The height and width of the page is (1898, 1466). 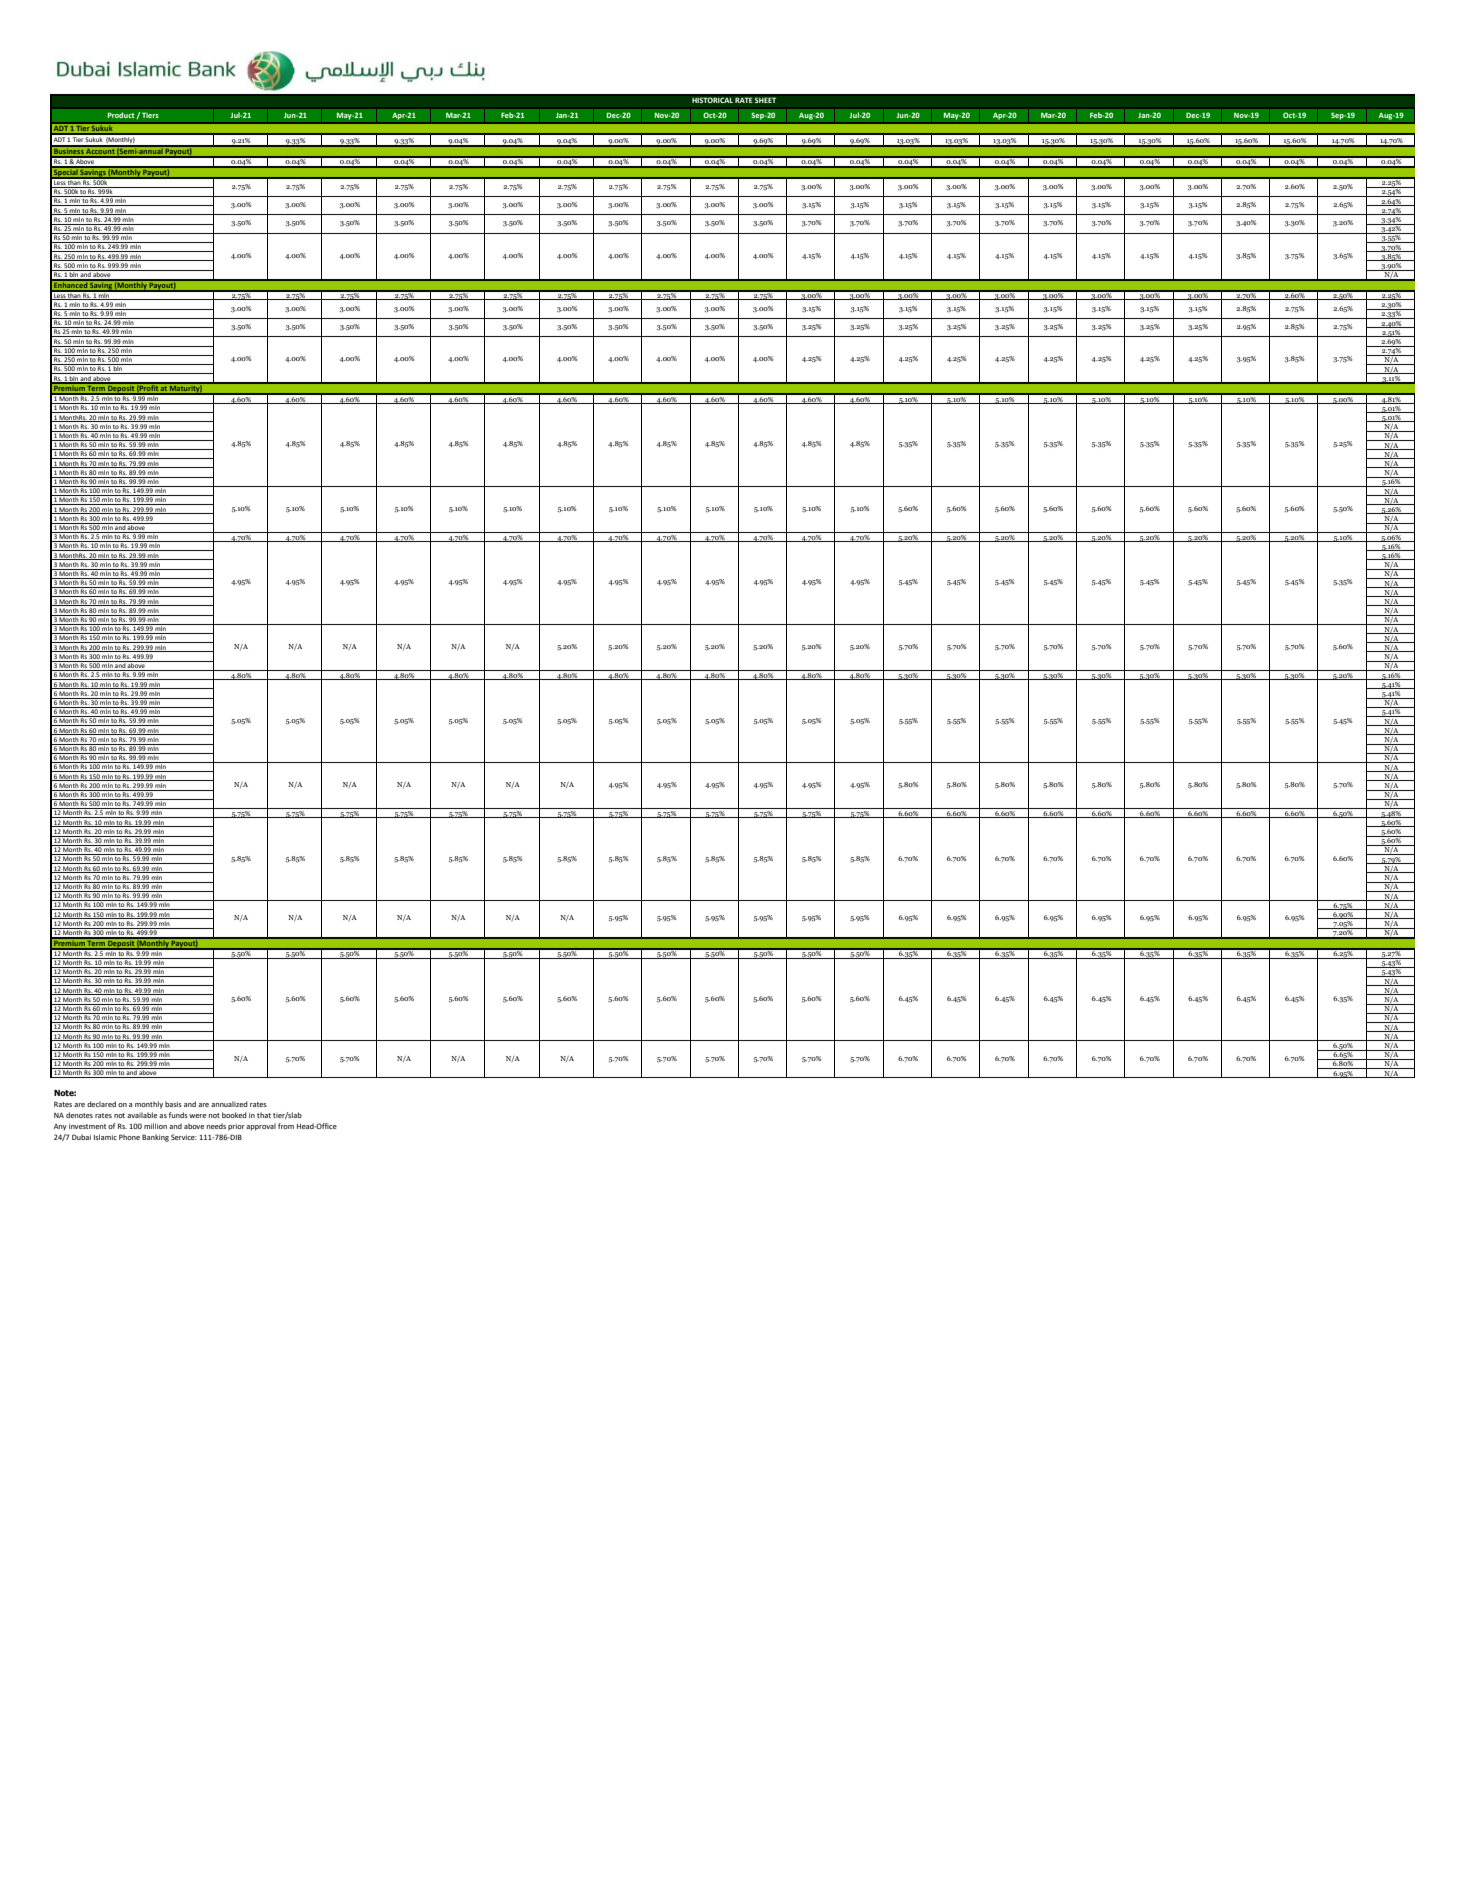 I want to click on HISTORICAL, so click(x=712, y=100).
